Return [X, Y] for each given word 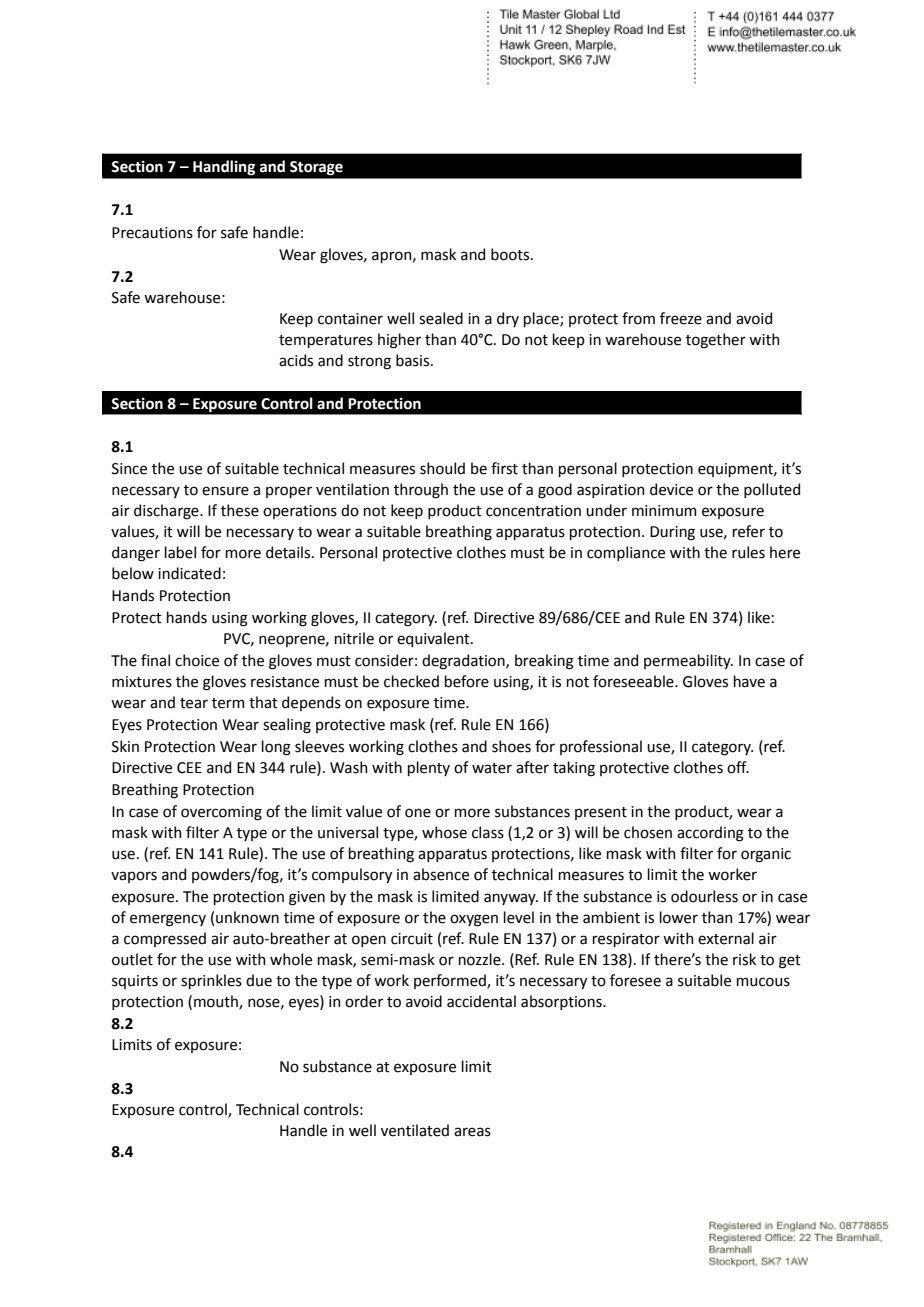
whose [444, 832]
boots [511, 254]
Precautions [152, 233]
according [710, 834]
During [672, 533]
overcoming [221, 813]
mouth [217, 1002]
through [421, 491]
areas [472, 1132]
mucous [763, 982]
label [180, 552]
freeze [681, 318]
